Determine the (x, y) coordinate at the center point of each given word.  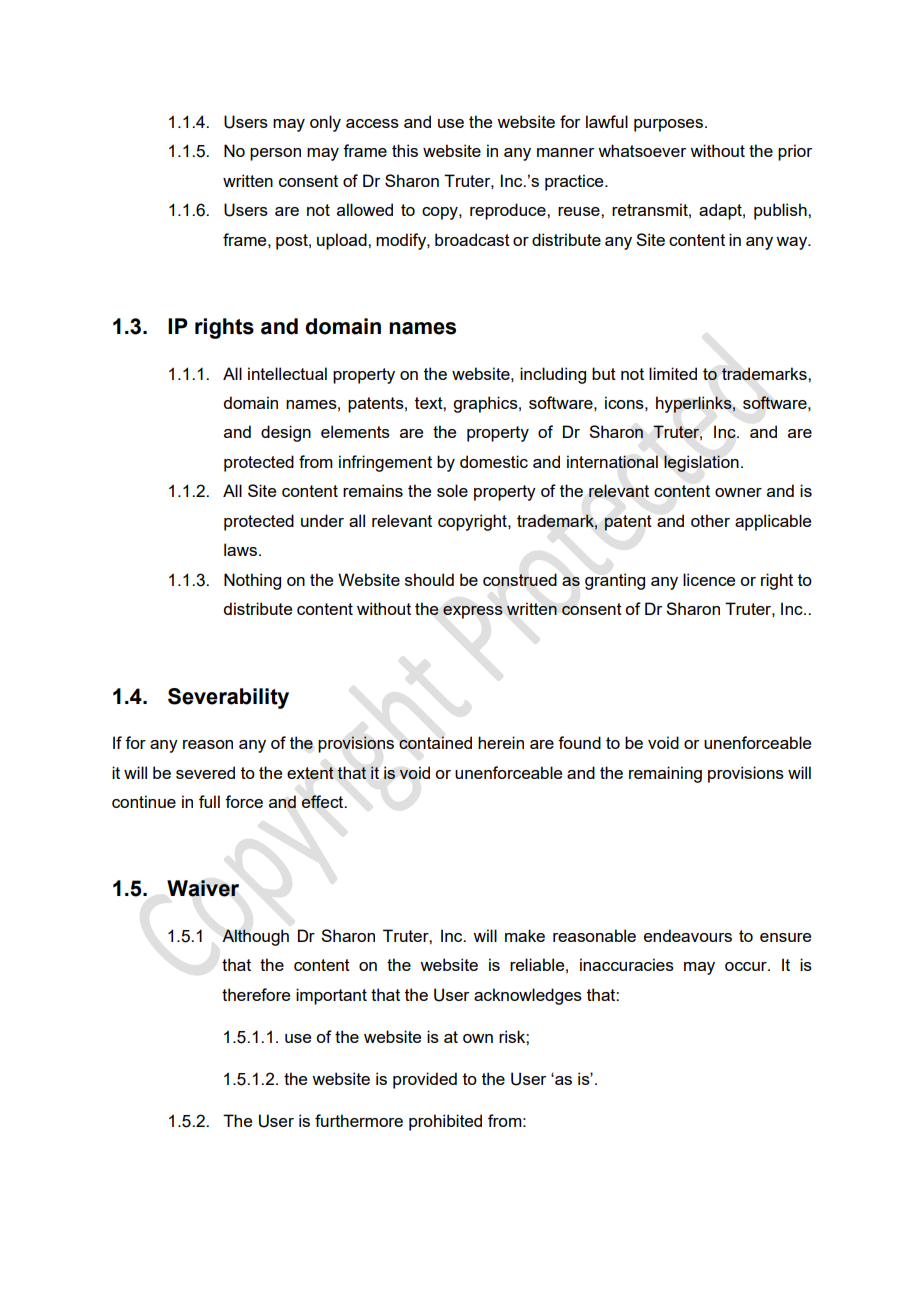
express (473, 612)
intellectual (287, 373)
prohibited (445, 1122)
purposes (668, 125)
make (525, 935)
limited (673, 373)
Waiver (203, 888)
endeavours (688, 935)
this (405, 150)
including (553, 375)
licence (709, 579)
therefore (256, 994)
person (275, 154)
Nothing (252, 581)
